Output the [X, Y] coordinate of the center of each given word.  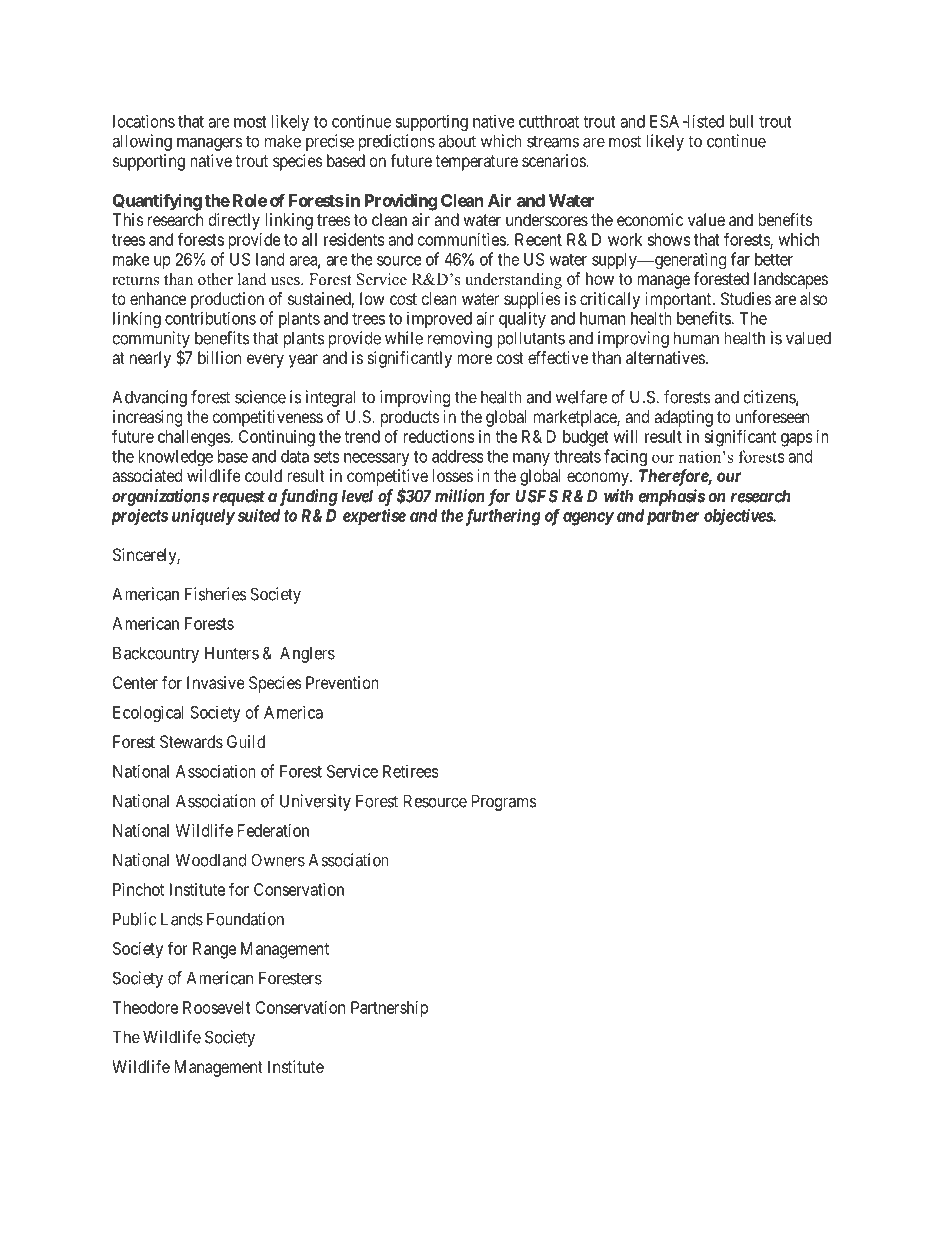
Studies [746, 298]
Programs [504, 802]
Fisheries [216, 594]
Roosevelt [217, 1007]
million [460, 496]
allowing [142, 142]
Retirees [411, 771]
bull [741, 121]
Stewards [191, 741]
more [474, 359]
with [618, 496]
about [457, 141]
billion [219, 357]
